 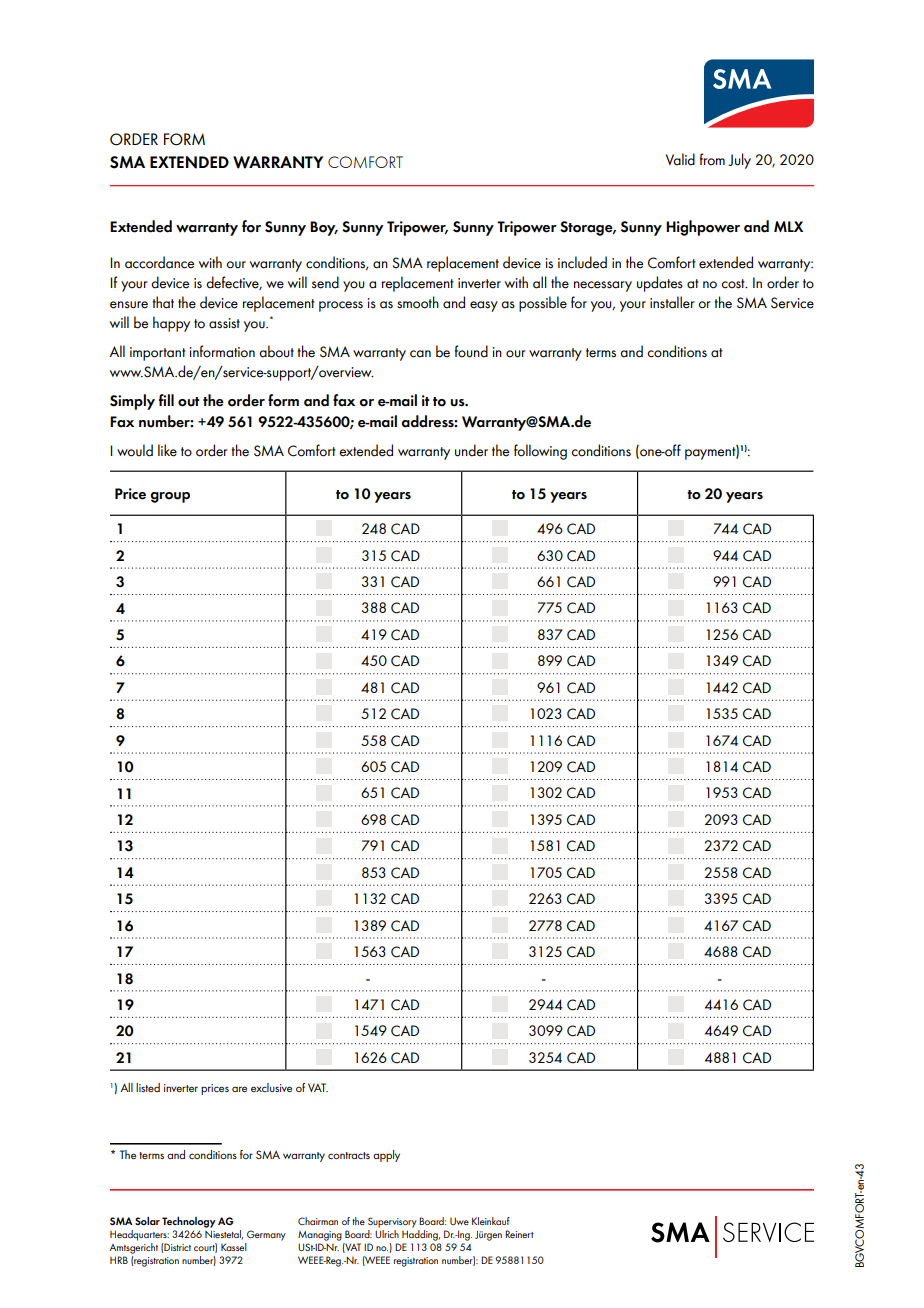 What do you see at coordinates (239, 1089) in the screenshot?
I see `are` at bounding box center [239, 1089].
